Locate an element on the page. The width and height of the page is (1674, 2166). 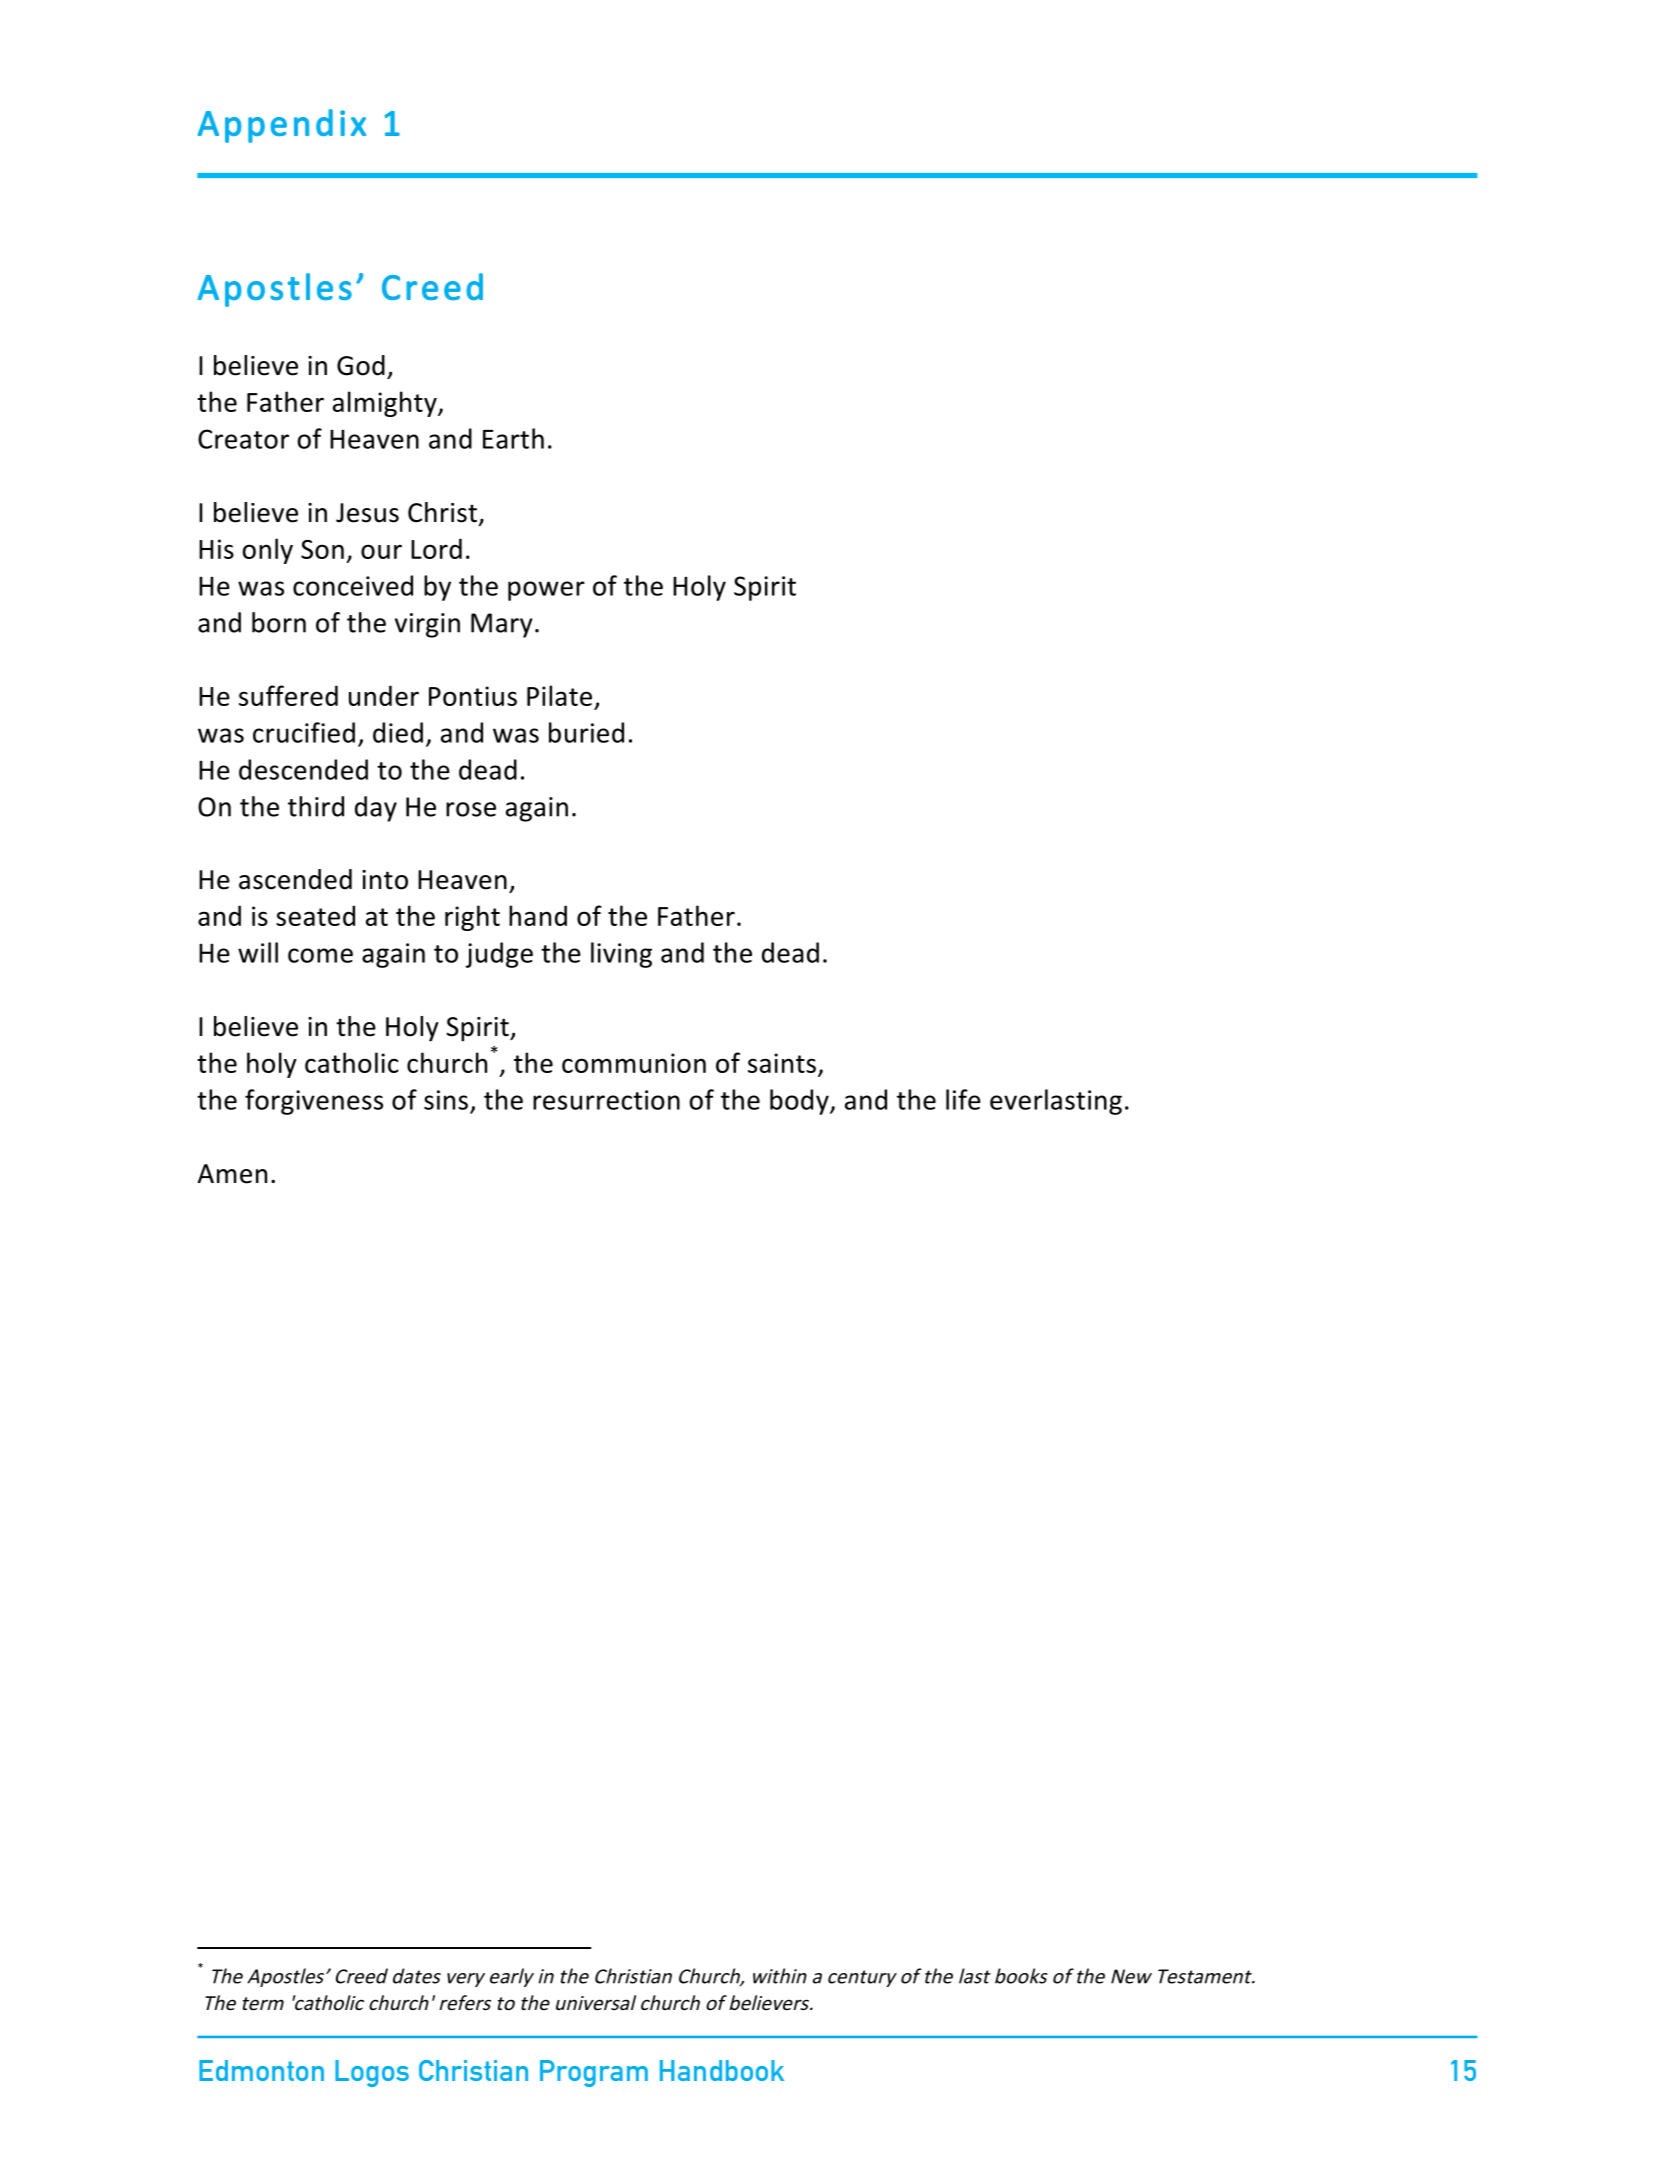
Appendix is located at coordinates (281, 126).
